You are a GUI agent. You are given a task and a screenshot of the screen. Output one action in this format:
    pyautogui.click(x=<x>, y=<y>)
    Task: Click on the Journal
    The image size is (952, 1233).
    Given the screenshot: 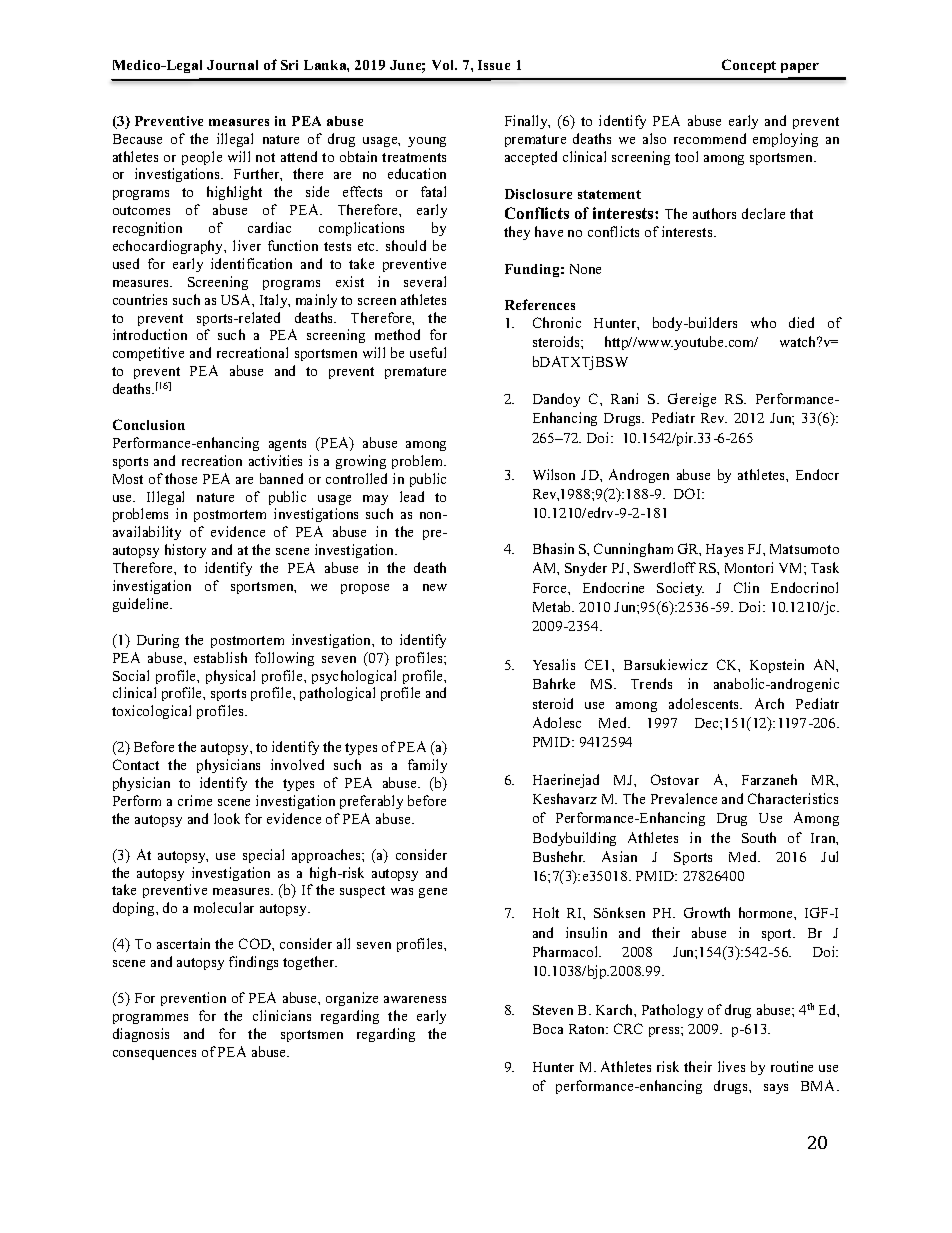 What is the action you would take?
    pyautogui.click(x=232, y=65)
